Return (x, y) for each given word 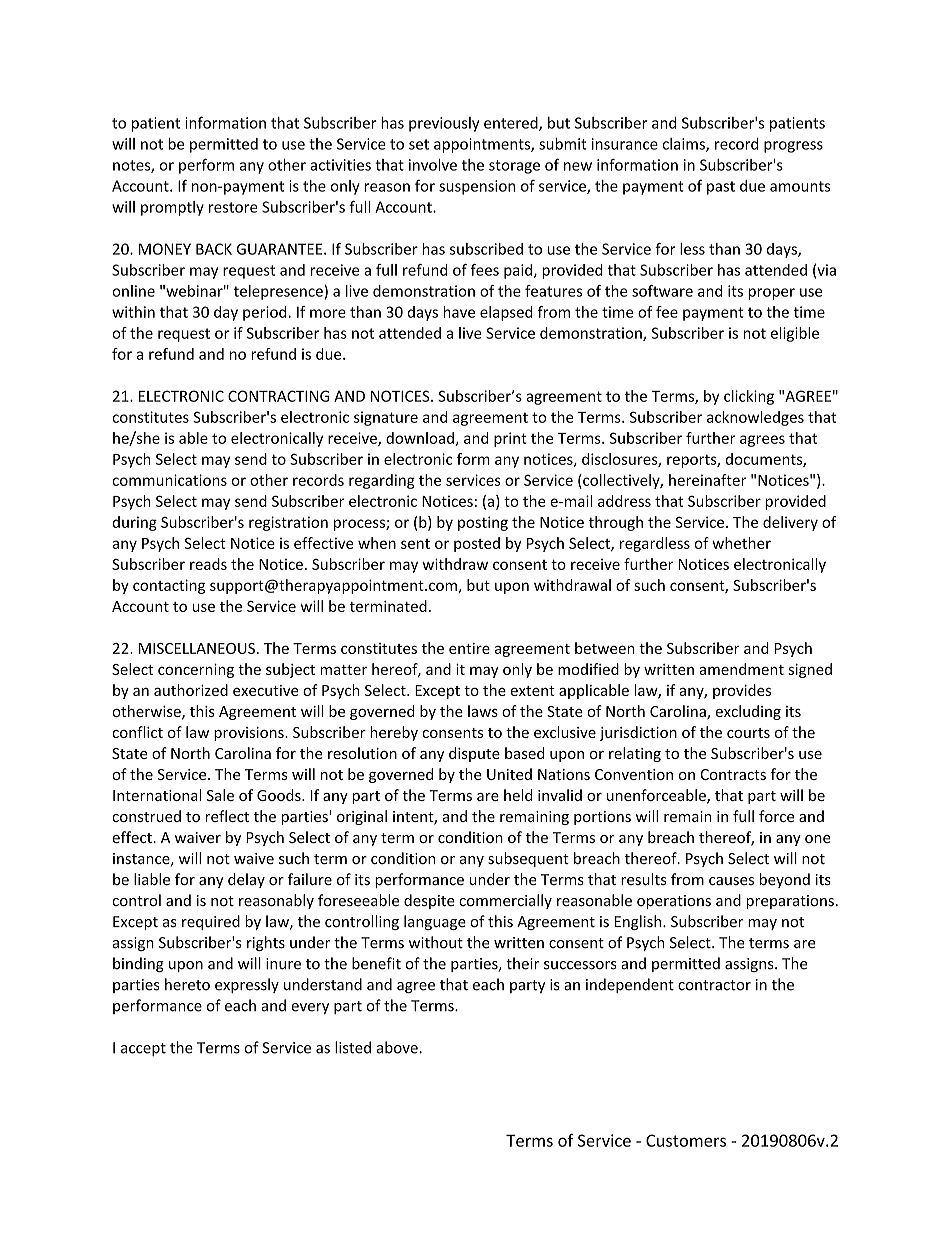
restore (233, 207)
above (398, 1047)
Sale (220, 795)
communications (169, 480)
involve (433, 165)
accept (143, 1050)
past (721, 188)
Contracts (733, 774)
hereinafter (707, 480)
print (510, 439)
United (509, 774)
